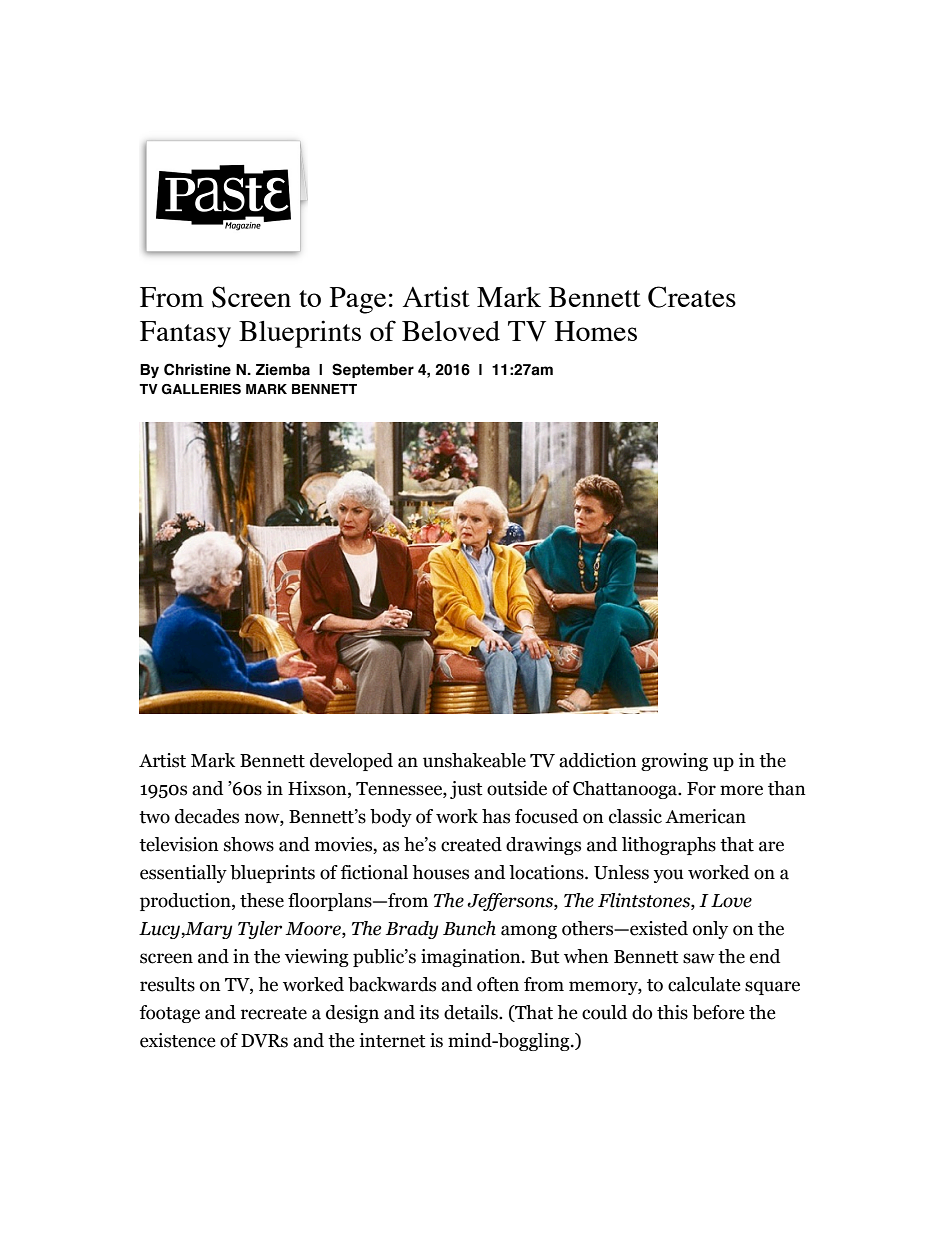 This image has height=1233, width=952. Describe the element at coordinates (472, 1012) in the image. I see `details` at that location.
